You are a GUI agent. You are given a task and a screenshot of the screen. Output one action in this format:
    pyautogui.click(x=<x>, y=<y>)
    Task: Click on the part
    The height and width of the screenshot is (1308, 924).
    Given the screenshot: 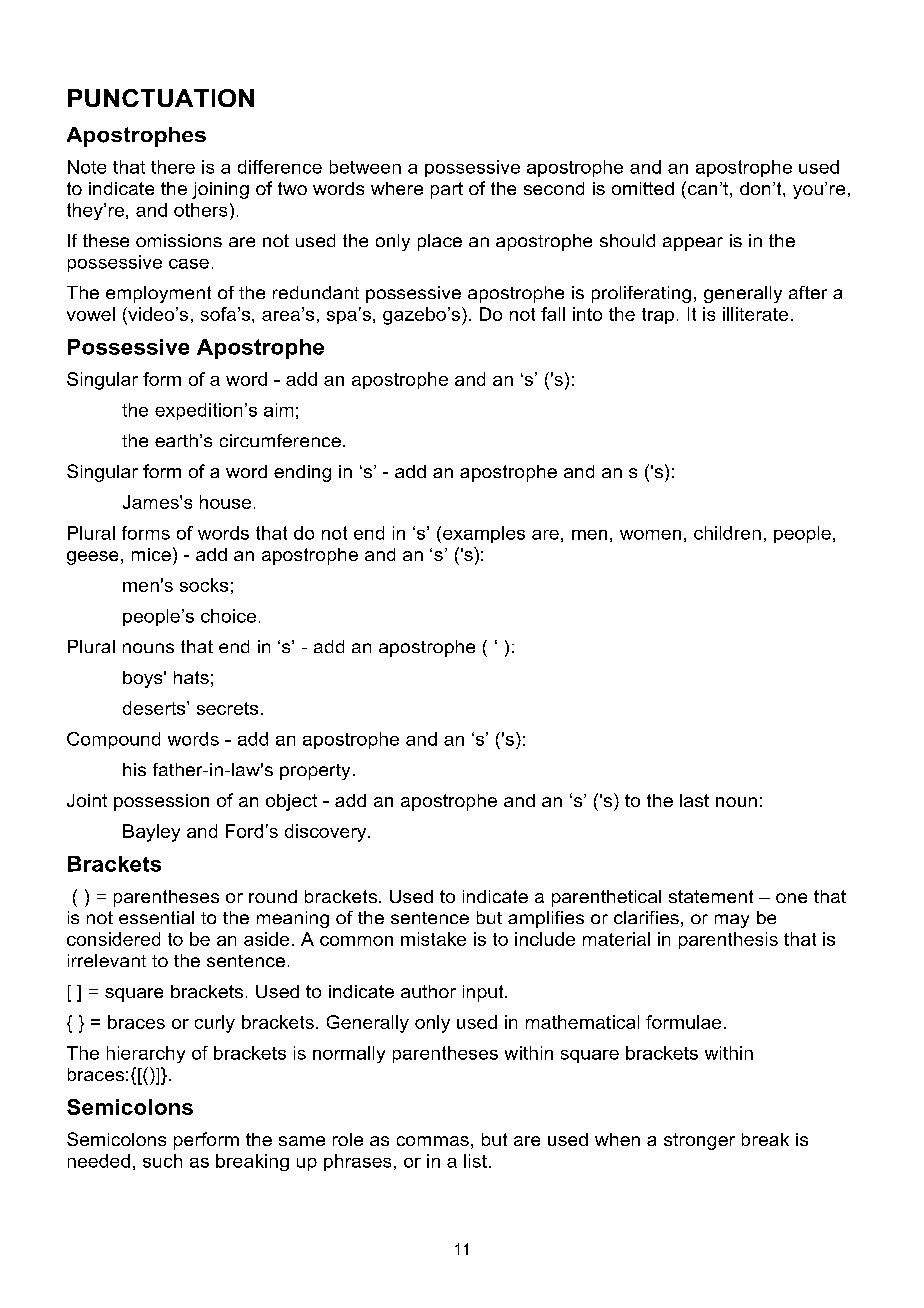 What is the action you would take?
    pyautogui.click(x=447, y=190)
